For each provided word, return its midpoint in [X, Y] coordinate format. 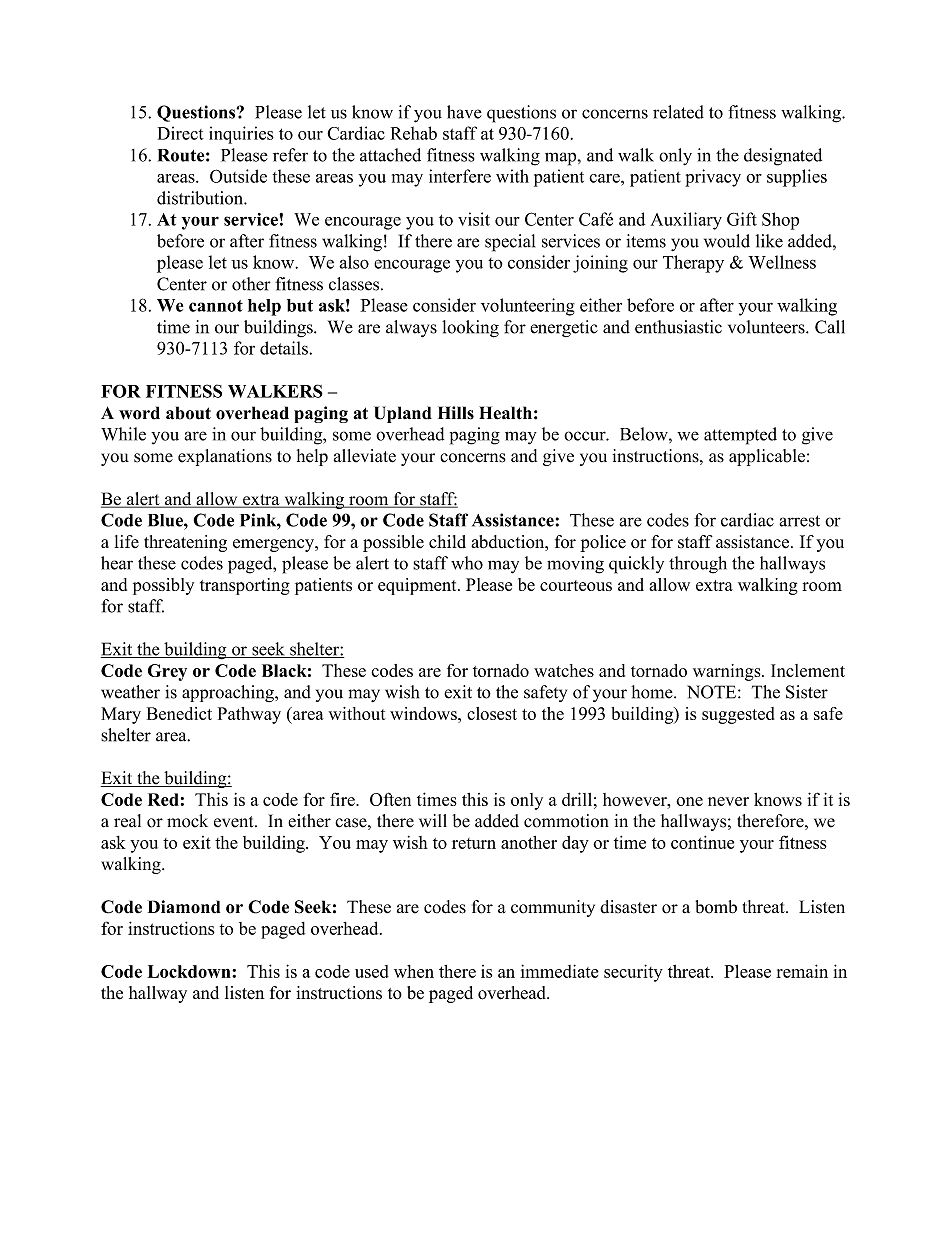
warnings [728, 672]
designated [783, 157]
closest [492, 713]
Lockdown [190, 971]
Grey [167, 672]
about [188, 413]
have [464, 112]
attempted [740, 436]
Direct [181, 133]
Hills [456, 413]
